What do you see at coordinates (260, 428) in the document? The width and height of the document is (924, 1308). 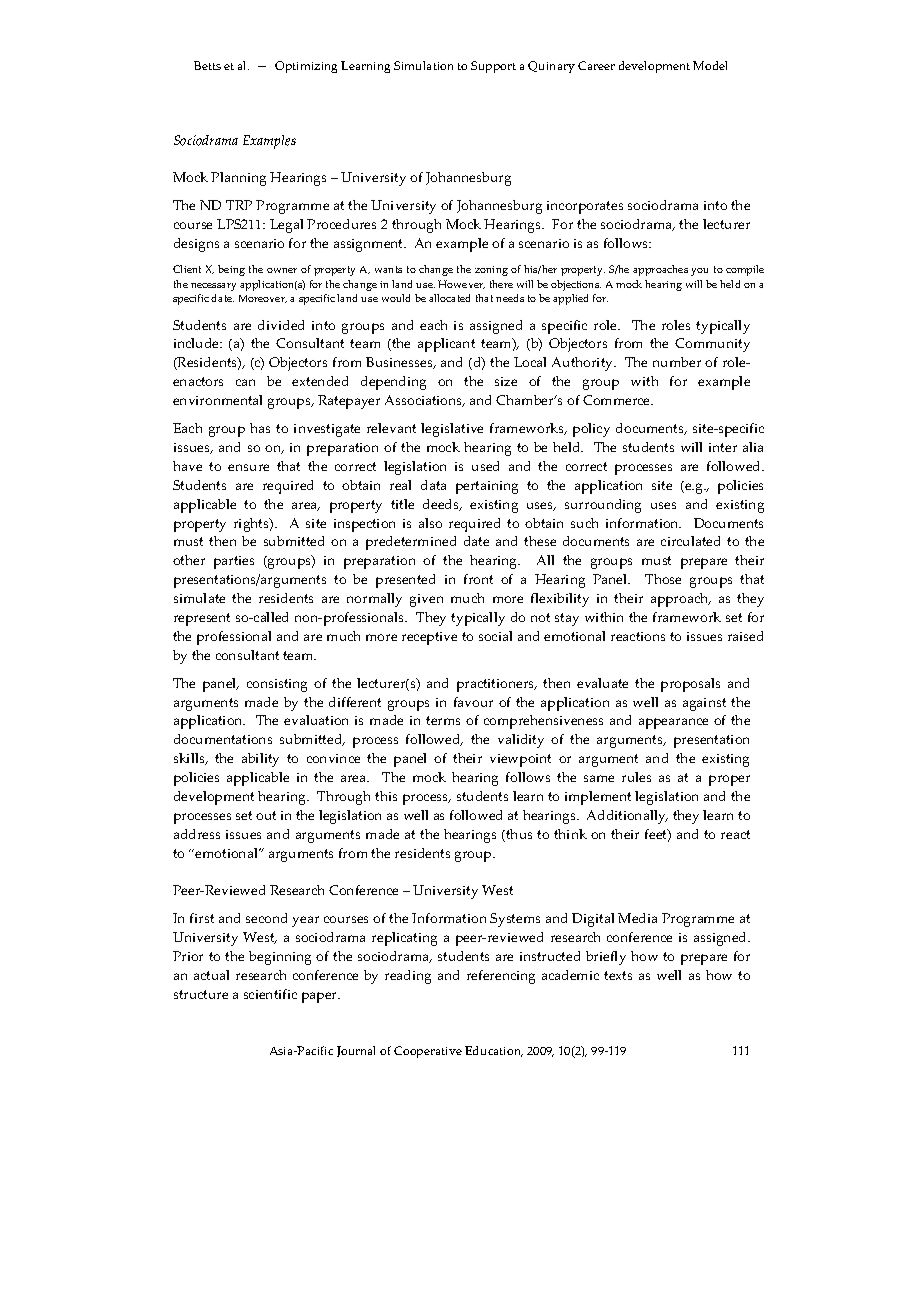 I see `has` at bounding box center [260, 428].
